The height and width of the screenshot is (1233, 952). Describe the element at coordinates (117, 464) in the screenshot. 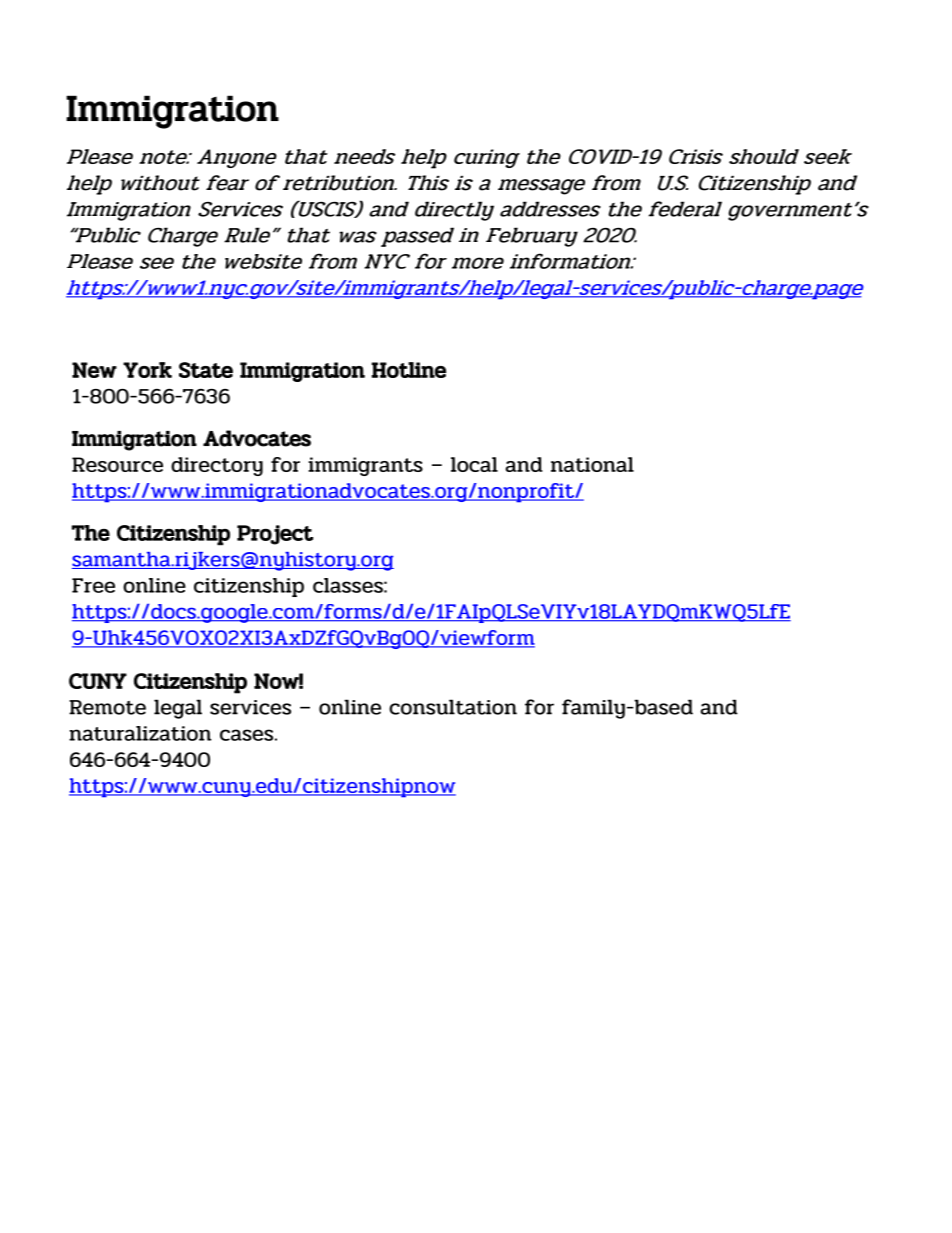

I see `Resource` at that location.
